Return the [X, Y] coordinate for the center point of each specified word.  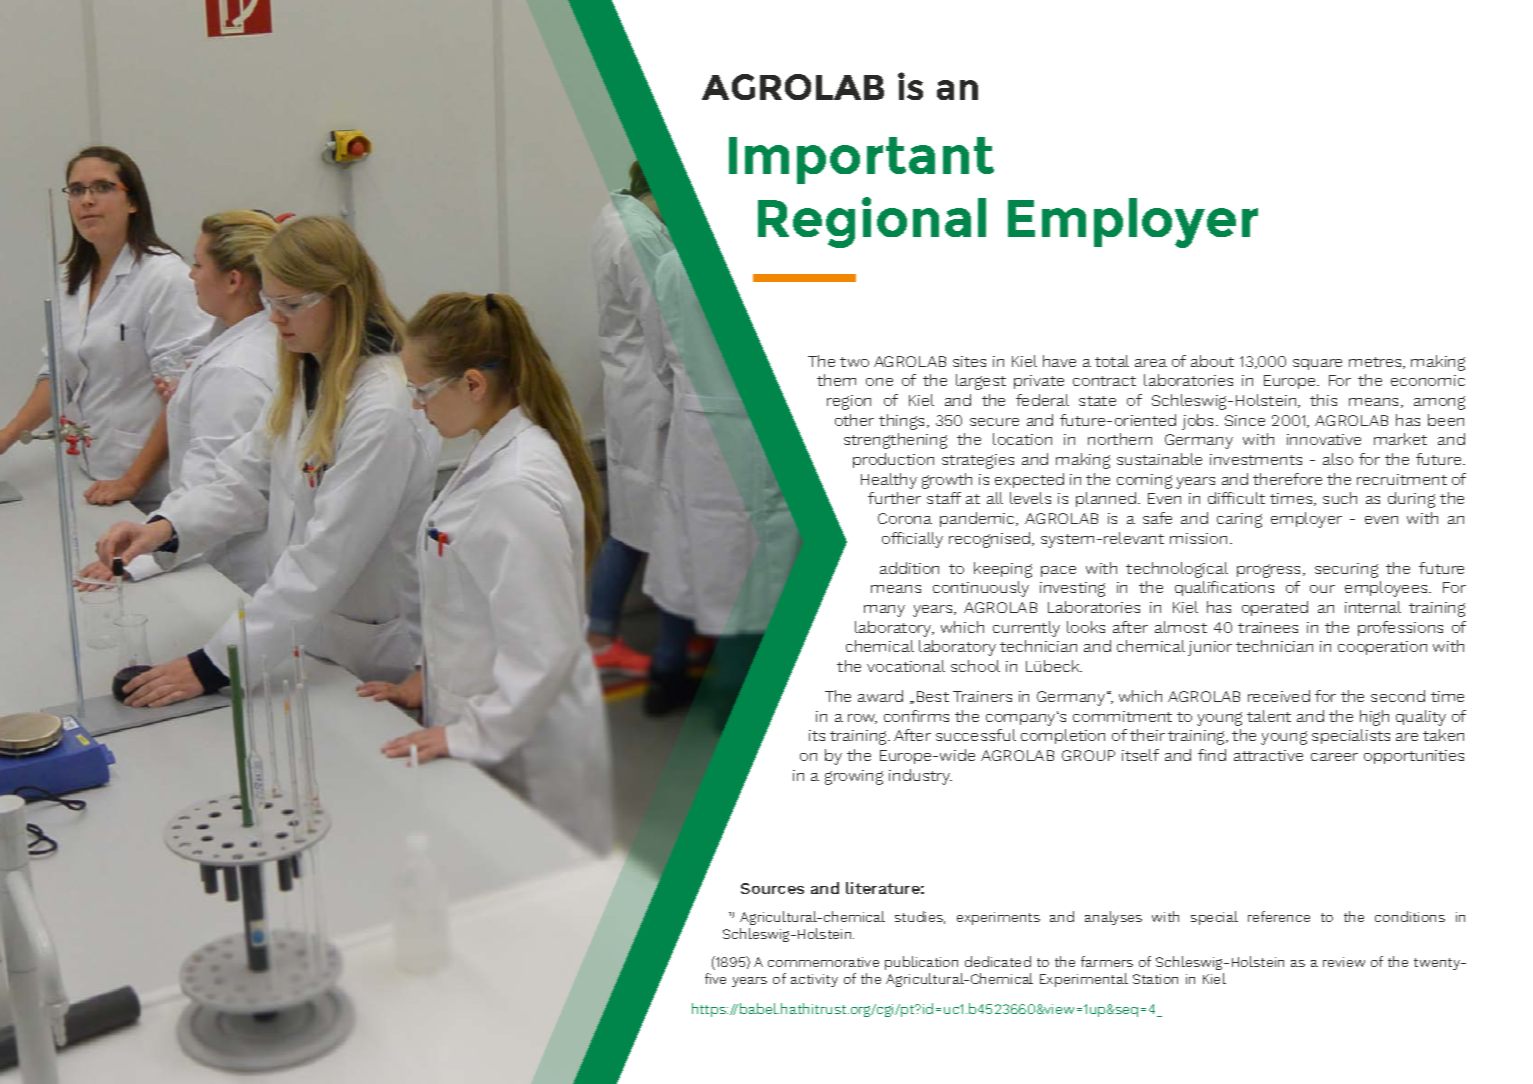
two [854, 362]
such [1340, 498]
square [1317, 364]
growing [854, 777]
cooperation [1382, 648]
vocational [906, 666]
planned [1107, 499]
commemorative [823, 962]
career [1334, 757]
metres [1376, 363]
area [1151, 363]
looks [1086, 627]
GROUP [1088, 755]
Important [861, 160]
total [1112, 361]
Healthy [889, 481]
